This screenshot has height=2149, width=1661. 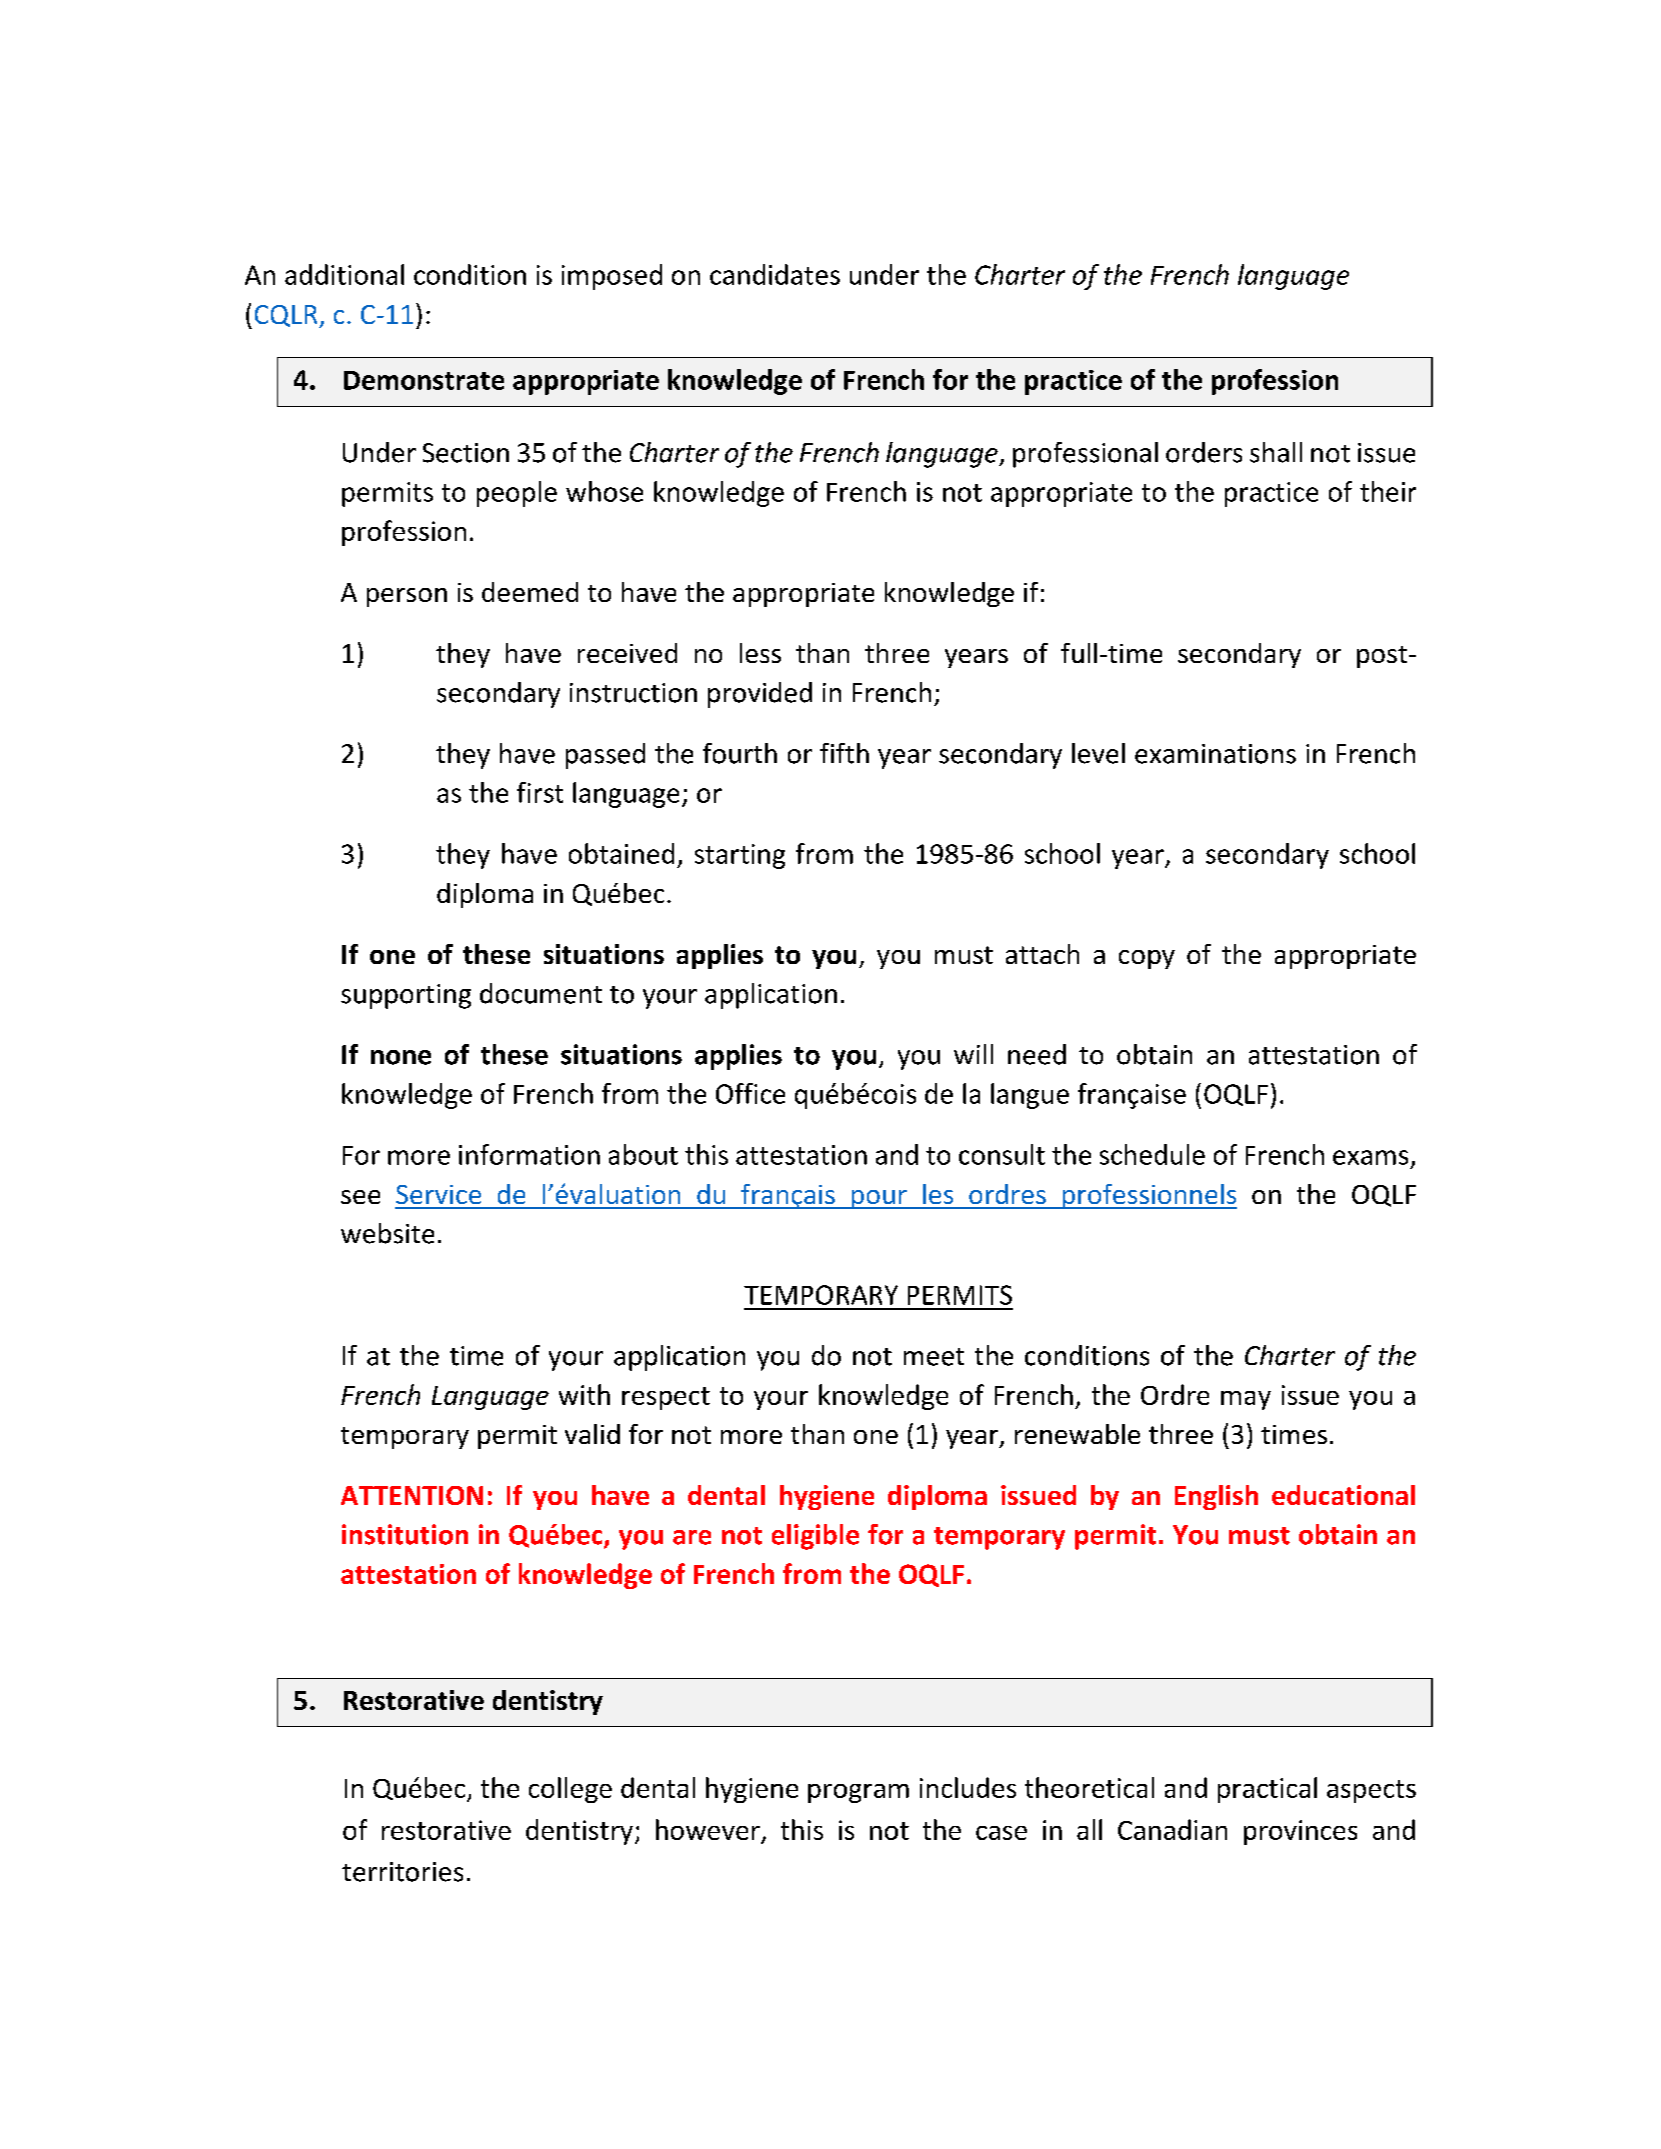 I want to click on Demonstrate, so click(x=424, y=380).
